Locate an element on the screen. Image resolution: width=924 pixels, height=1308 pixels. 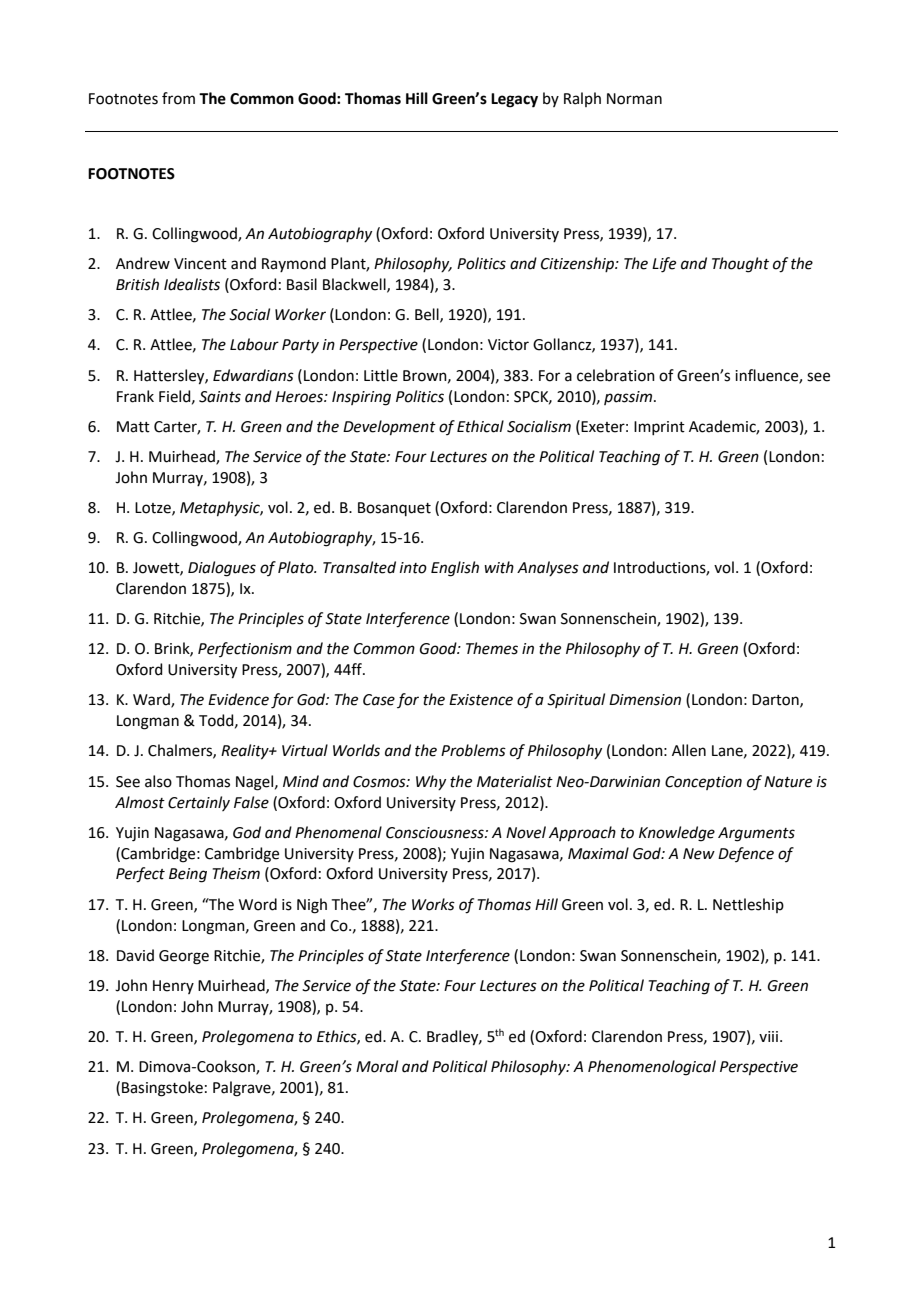
Henry is located at coordinates (173, 987).
